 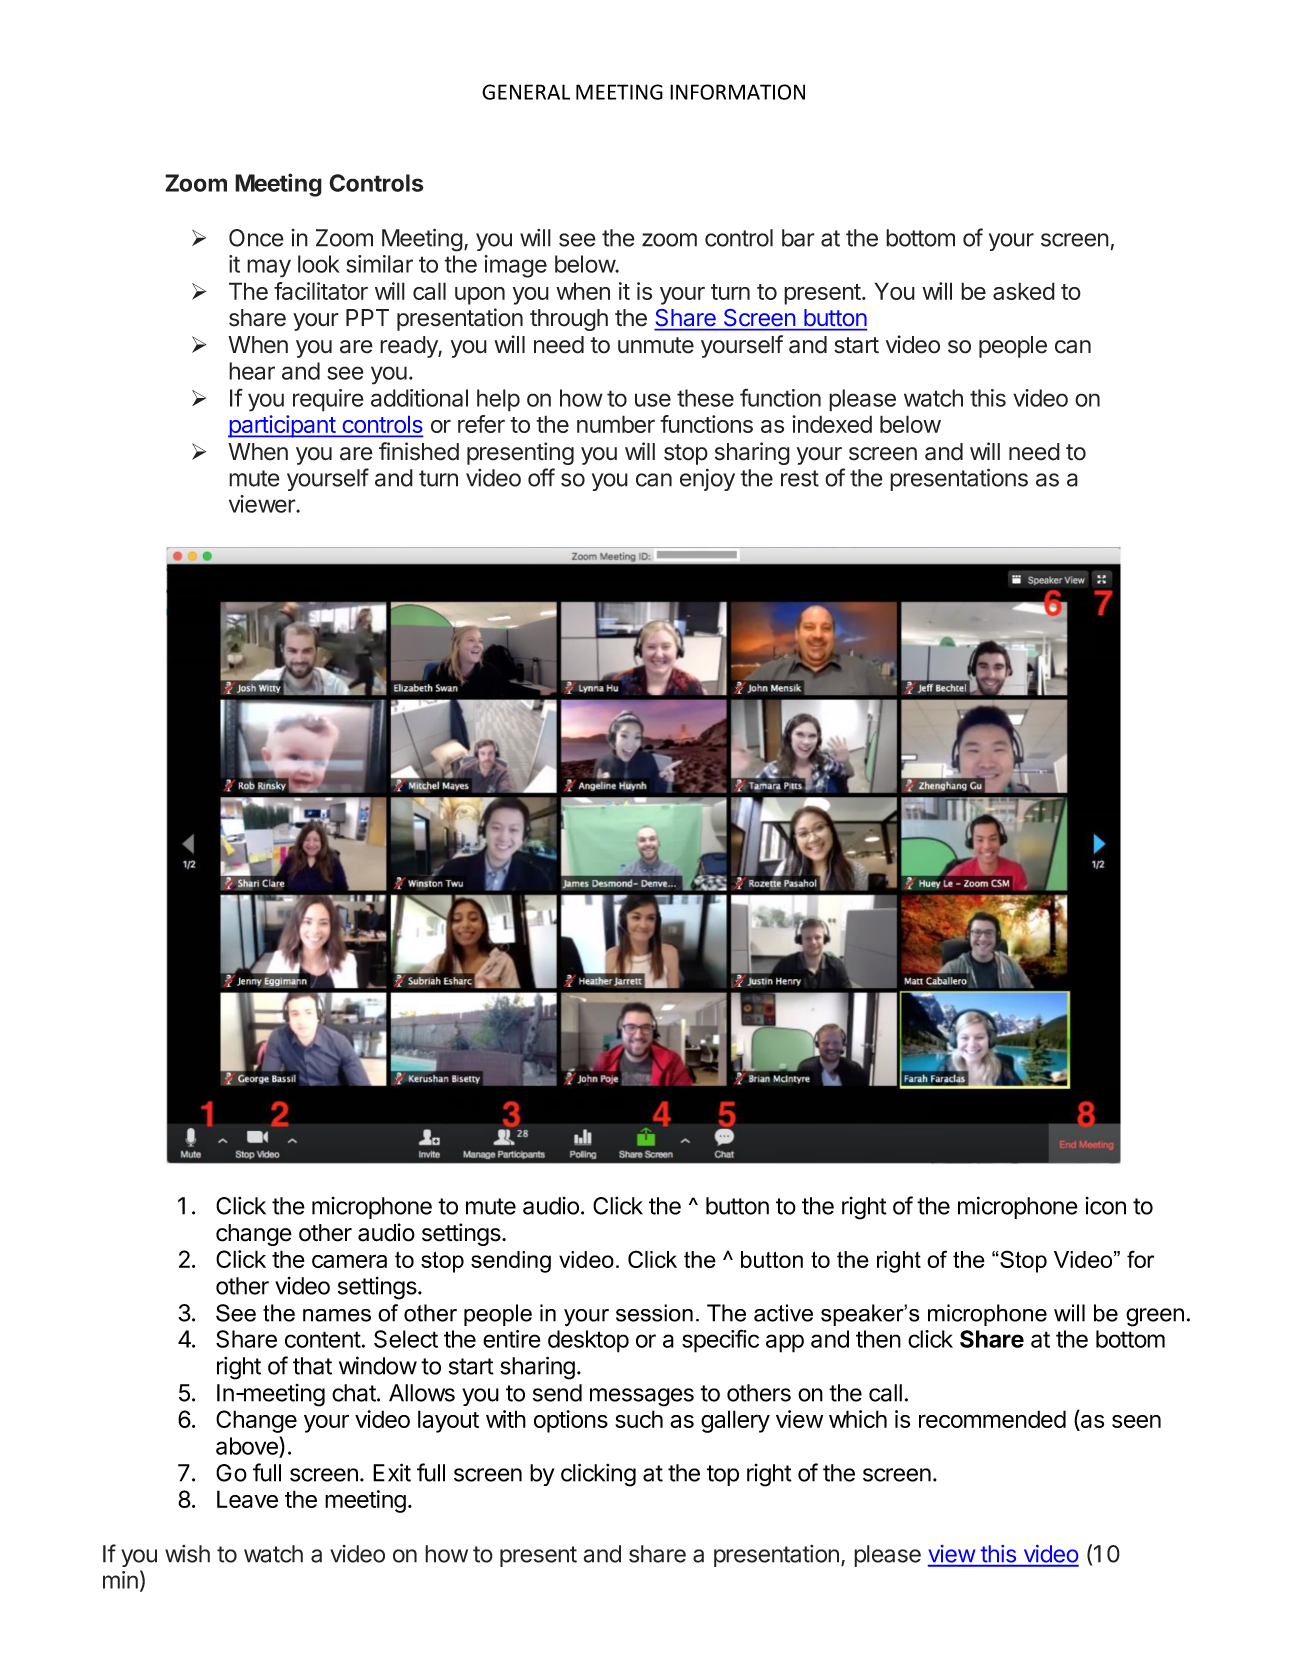 I want to click on number, so click(x=616, y=424).
